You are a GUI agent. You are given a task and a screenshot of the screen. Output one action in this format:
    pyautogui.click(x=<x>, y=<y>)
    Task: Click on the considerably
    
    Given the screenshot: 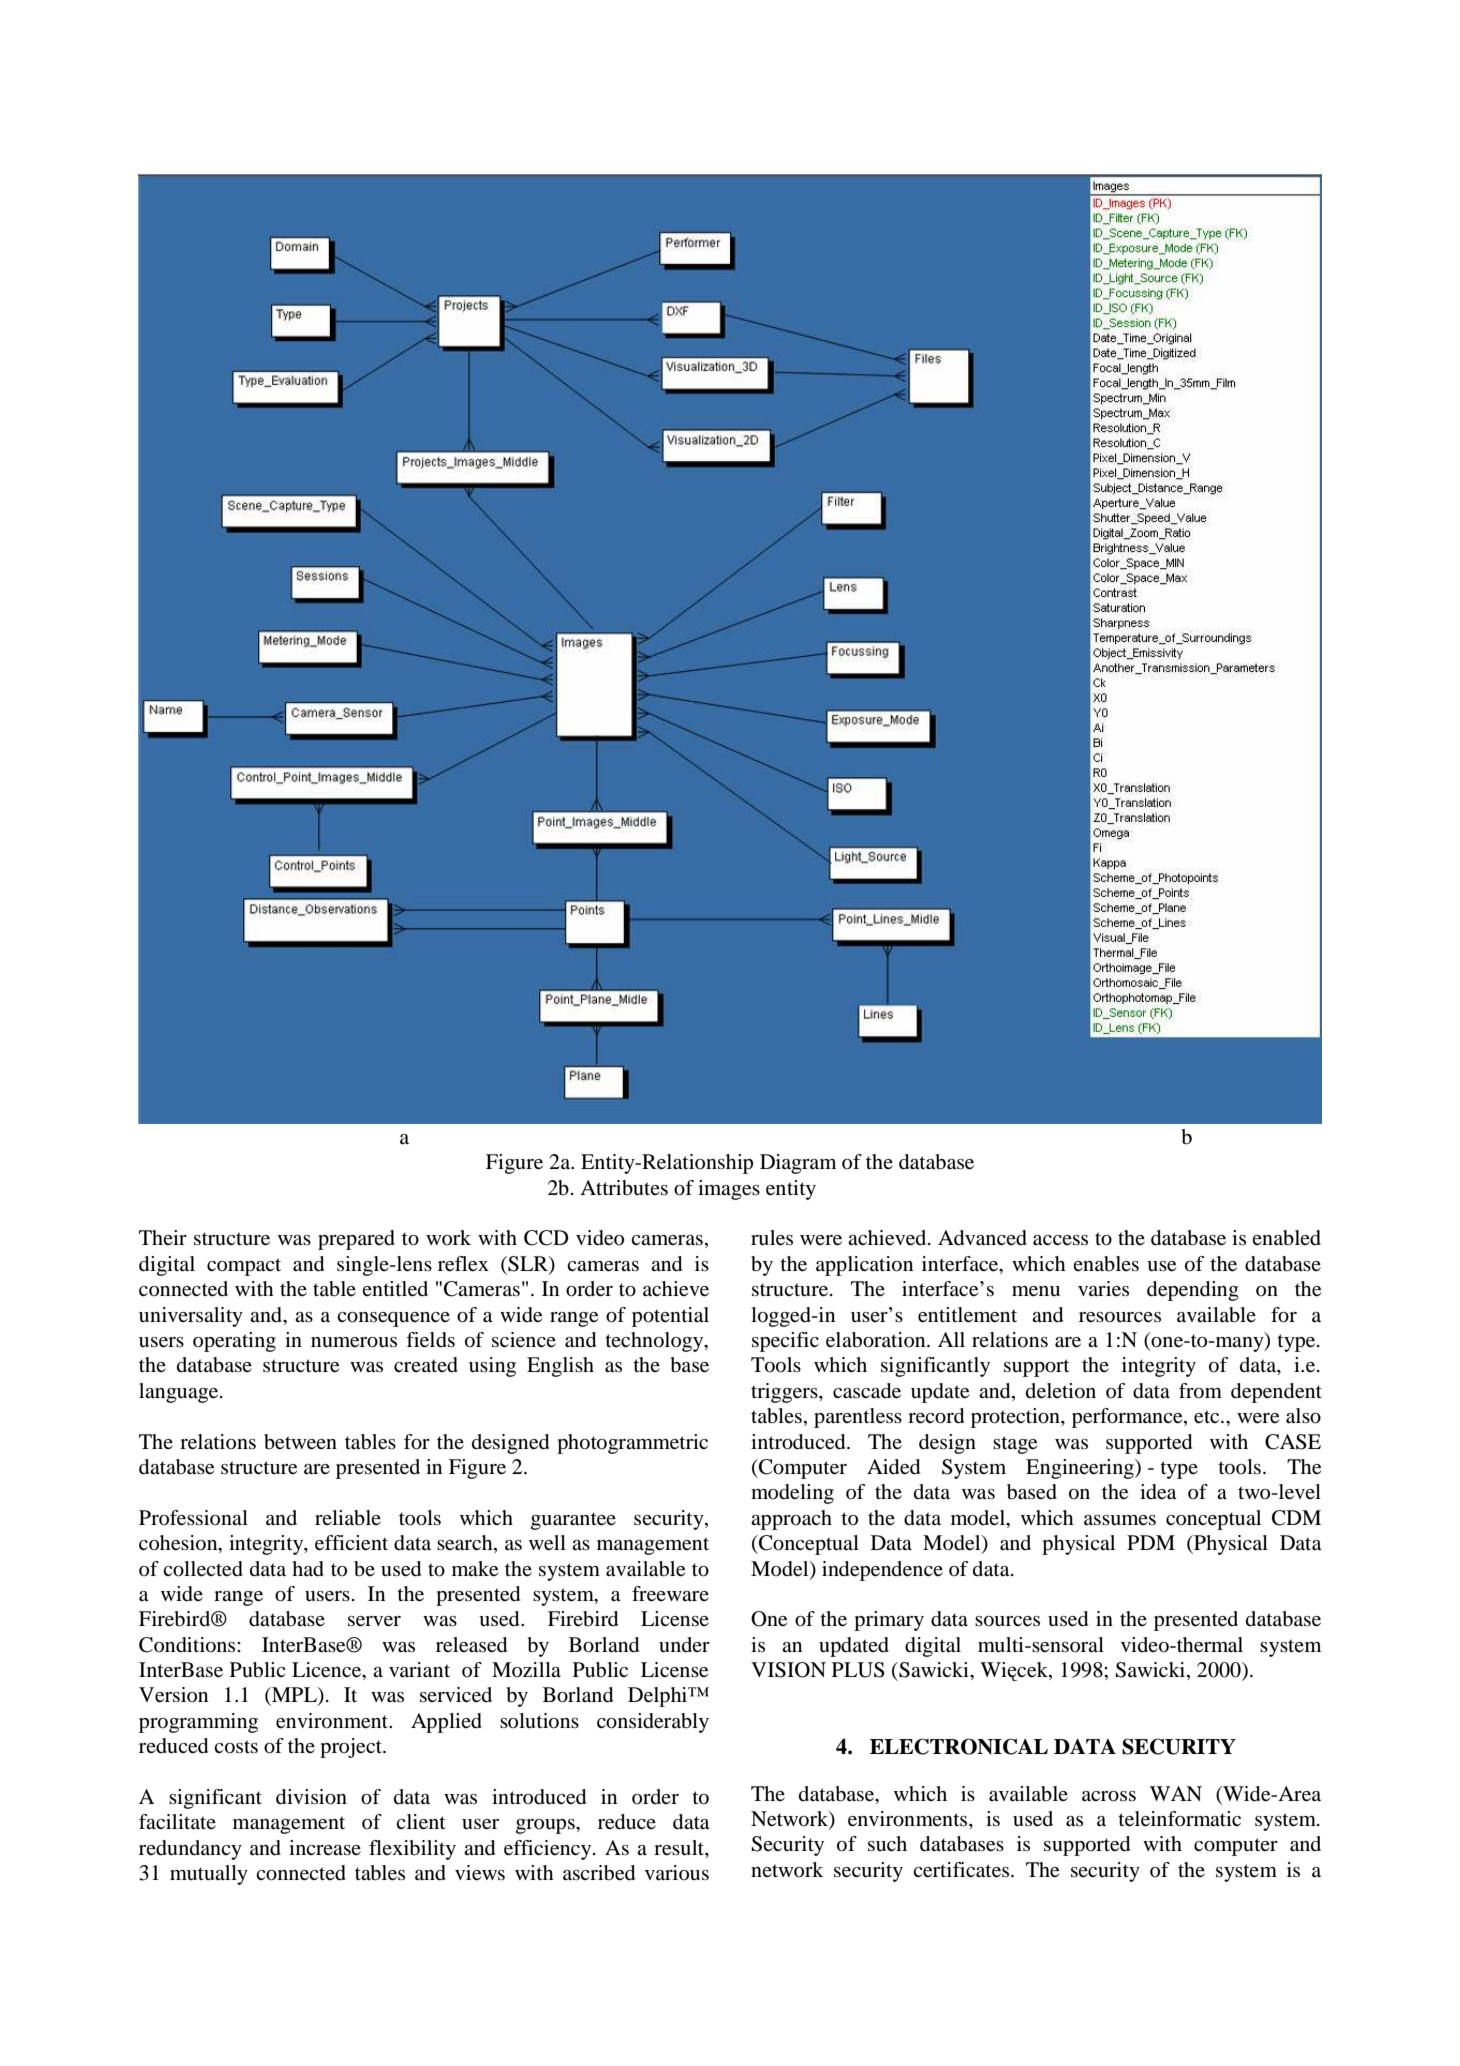 What is the action you would take?
    pyautogui.click(x=653, y=1723)
